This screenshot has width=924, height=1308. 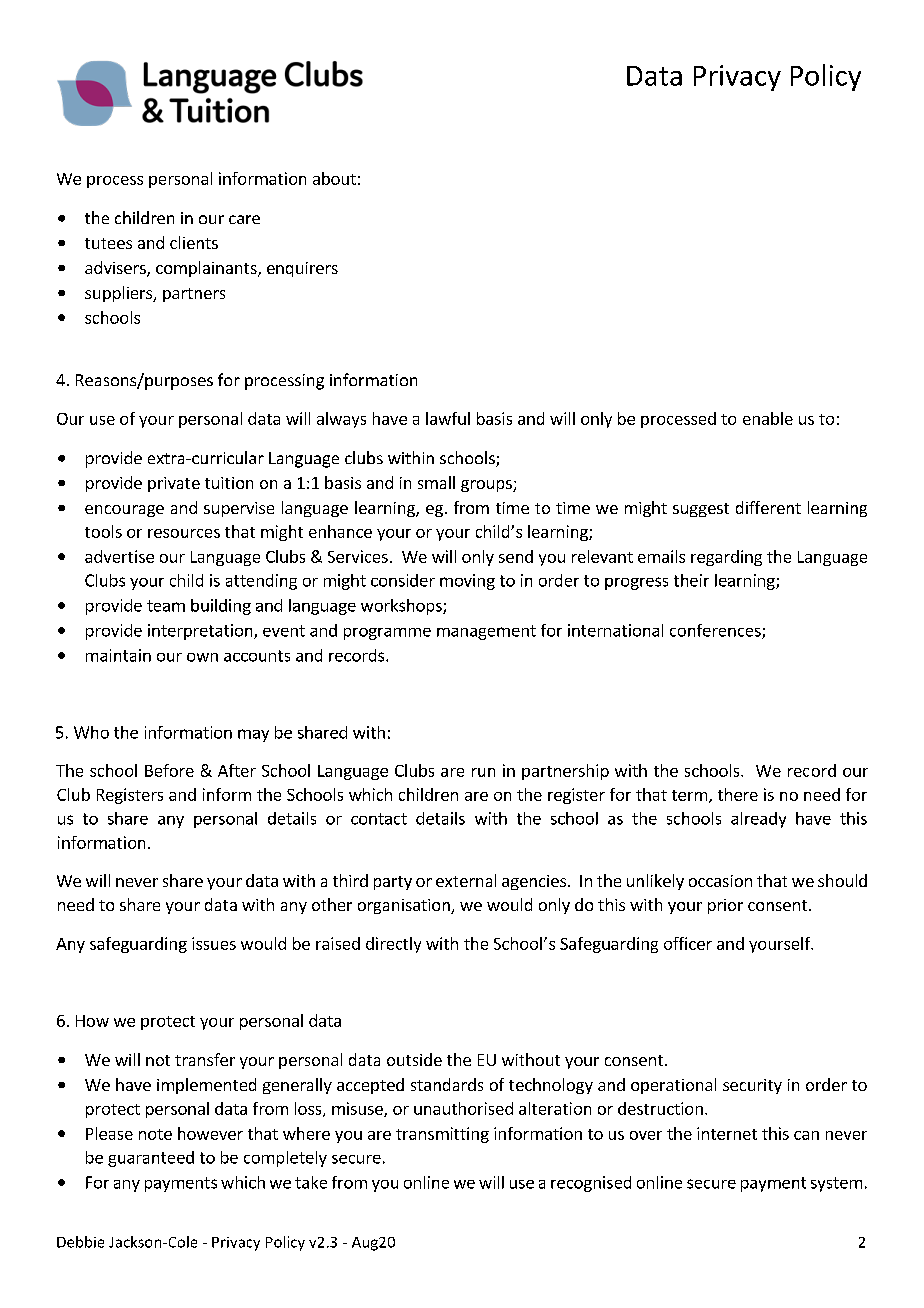 What do you see at coordinates (151, 1159) in the screenshot?
I see `guaranteed` at bounding box center [151, 1159].
